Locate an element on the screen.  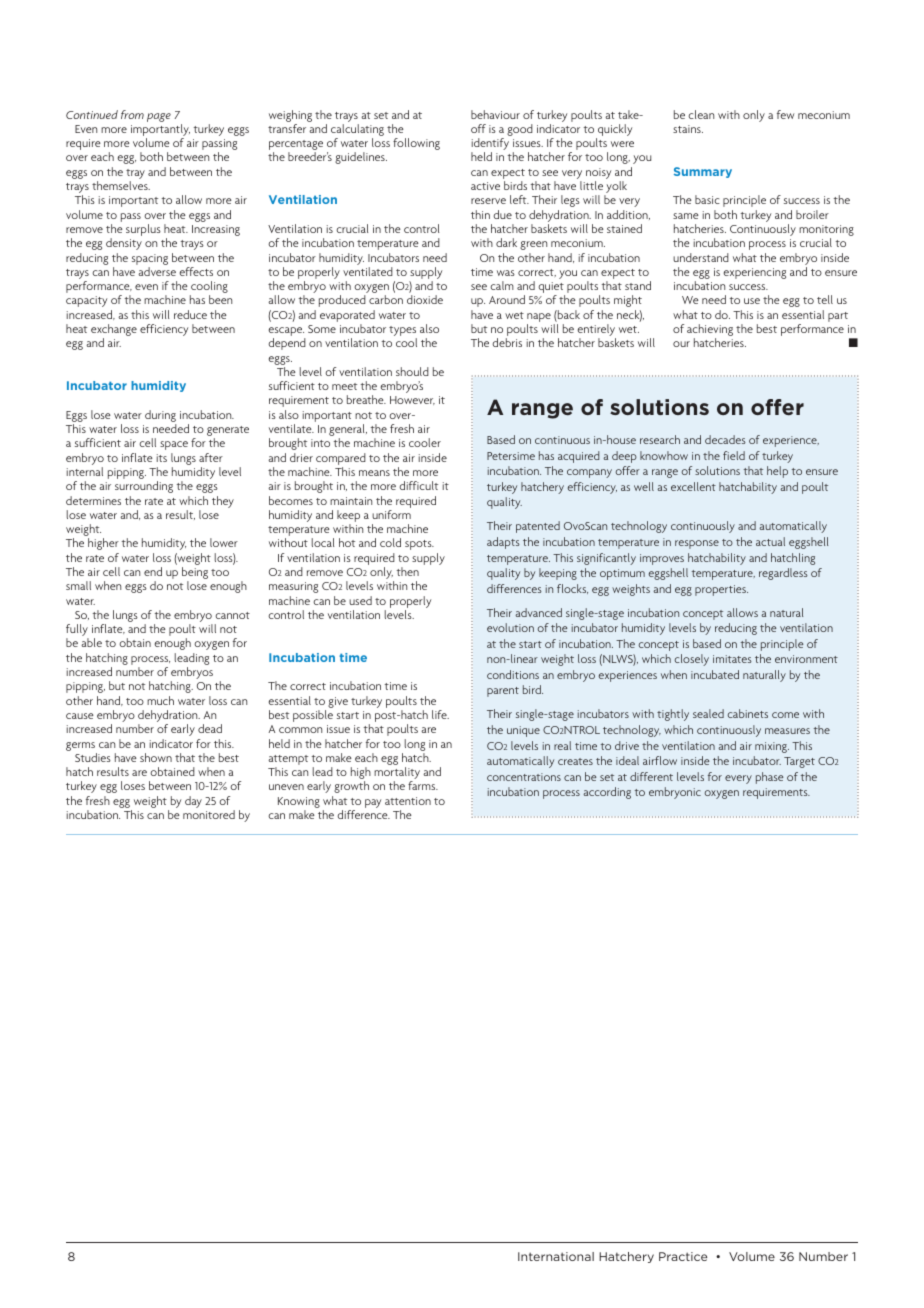
page is located at coordinates (159, 117).
